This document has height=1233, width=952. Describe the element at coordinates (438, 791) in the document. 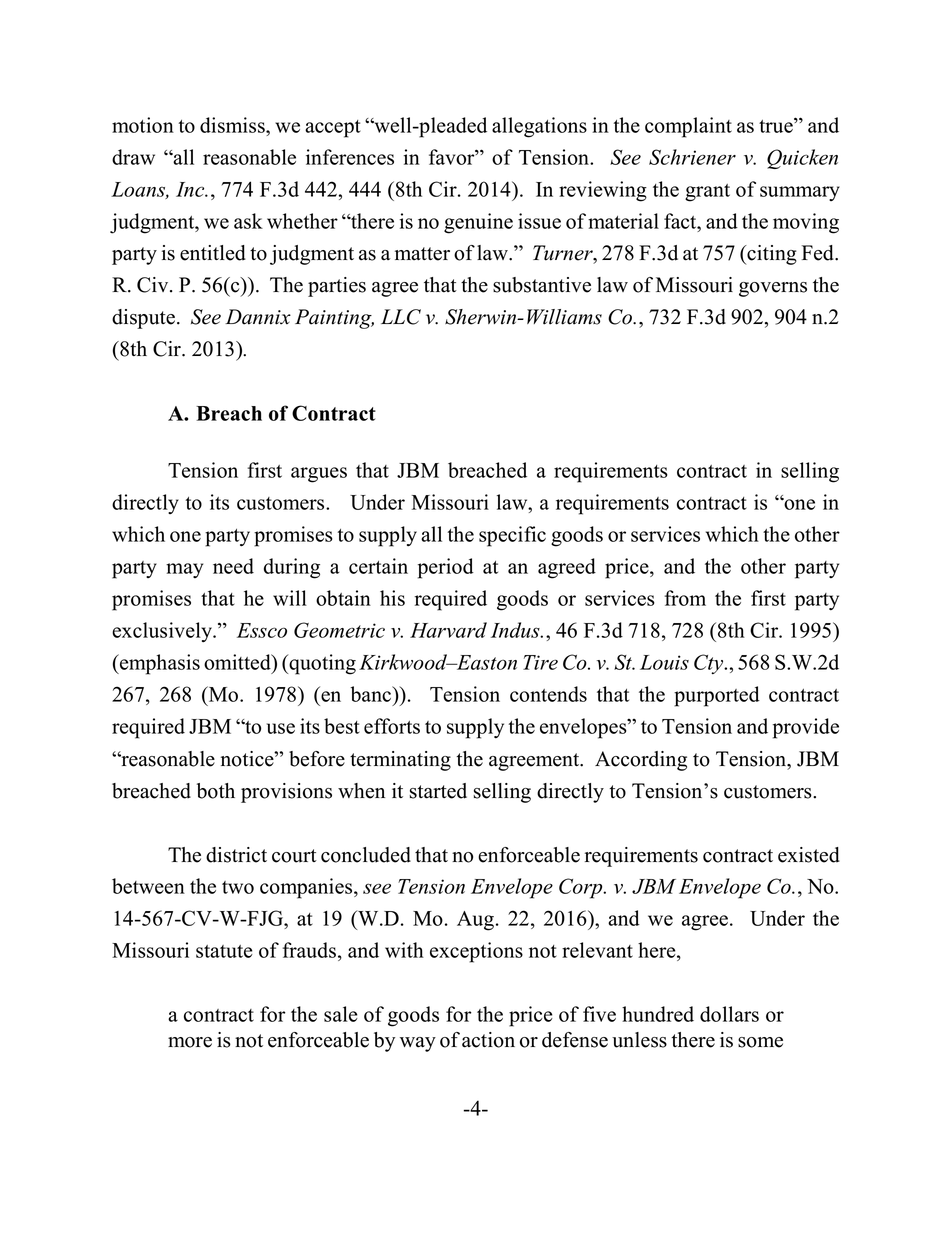

I see `started` at that location.
